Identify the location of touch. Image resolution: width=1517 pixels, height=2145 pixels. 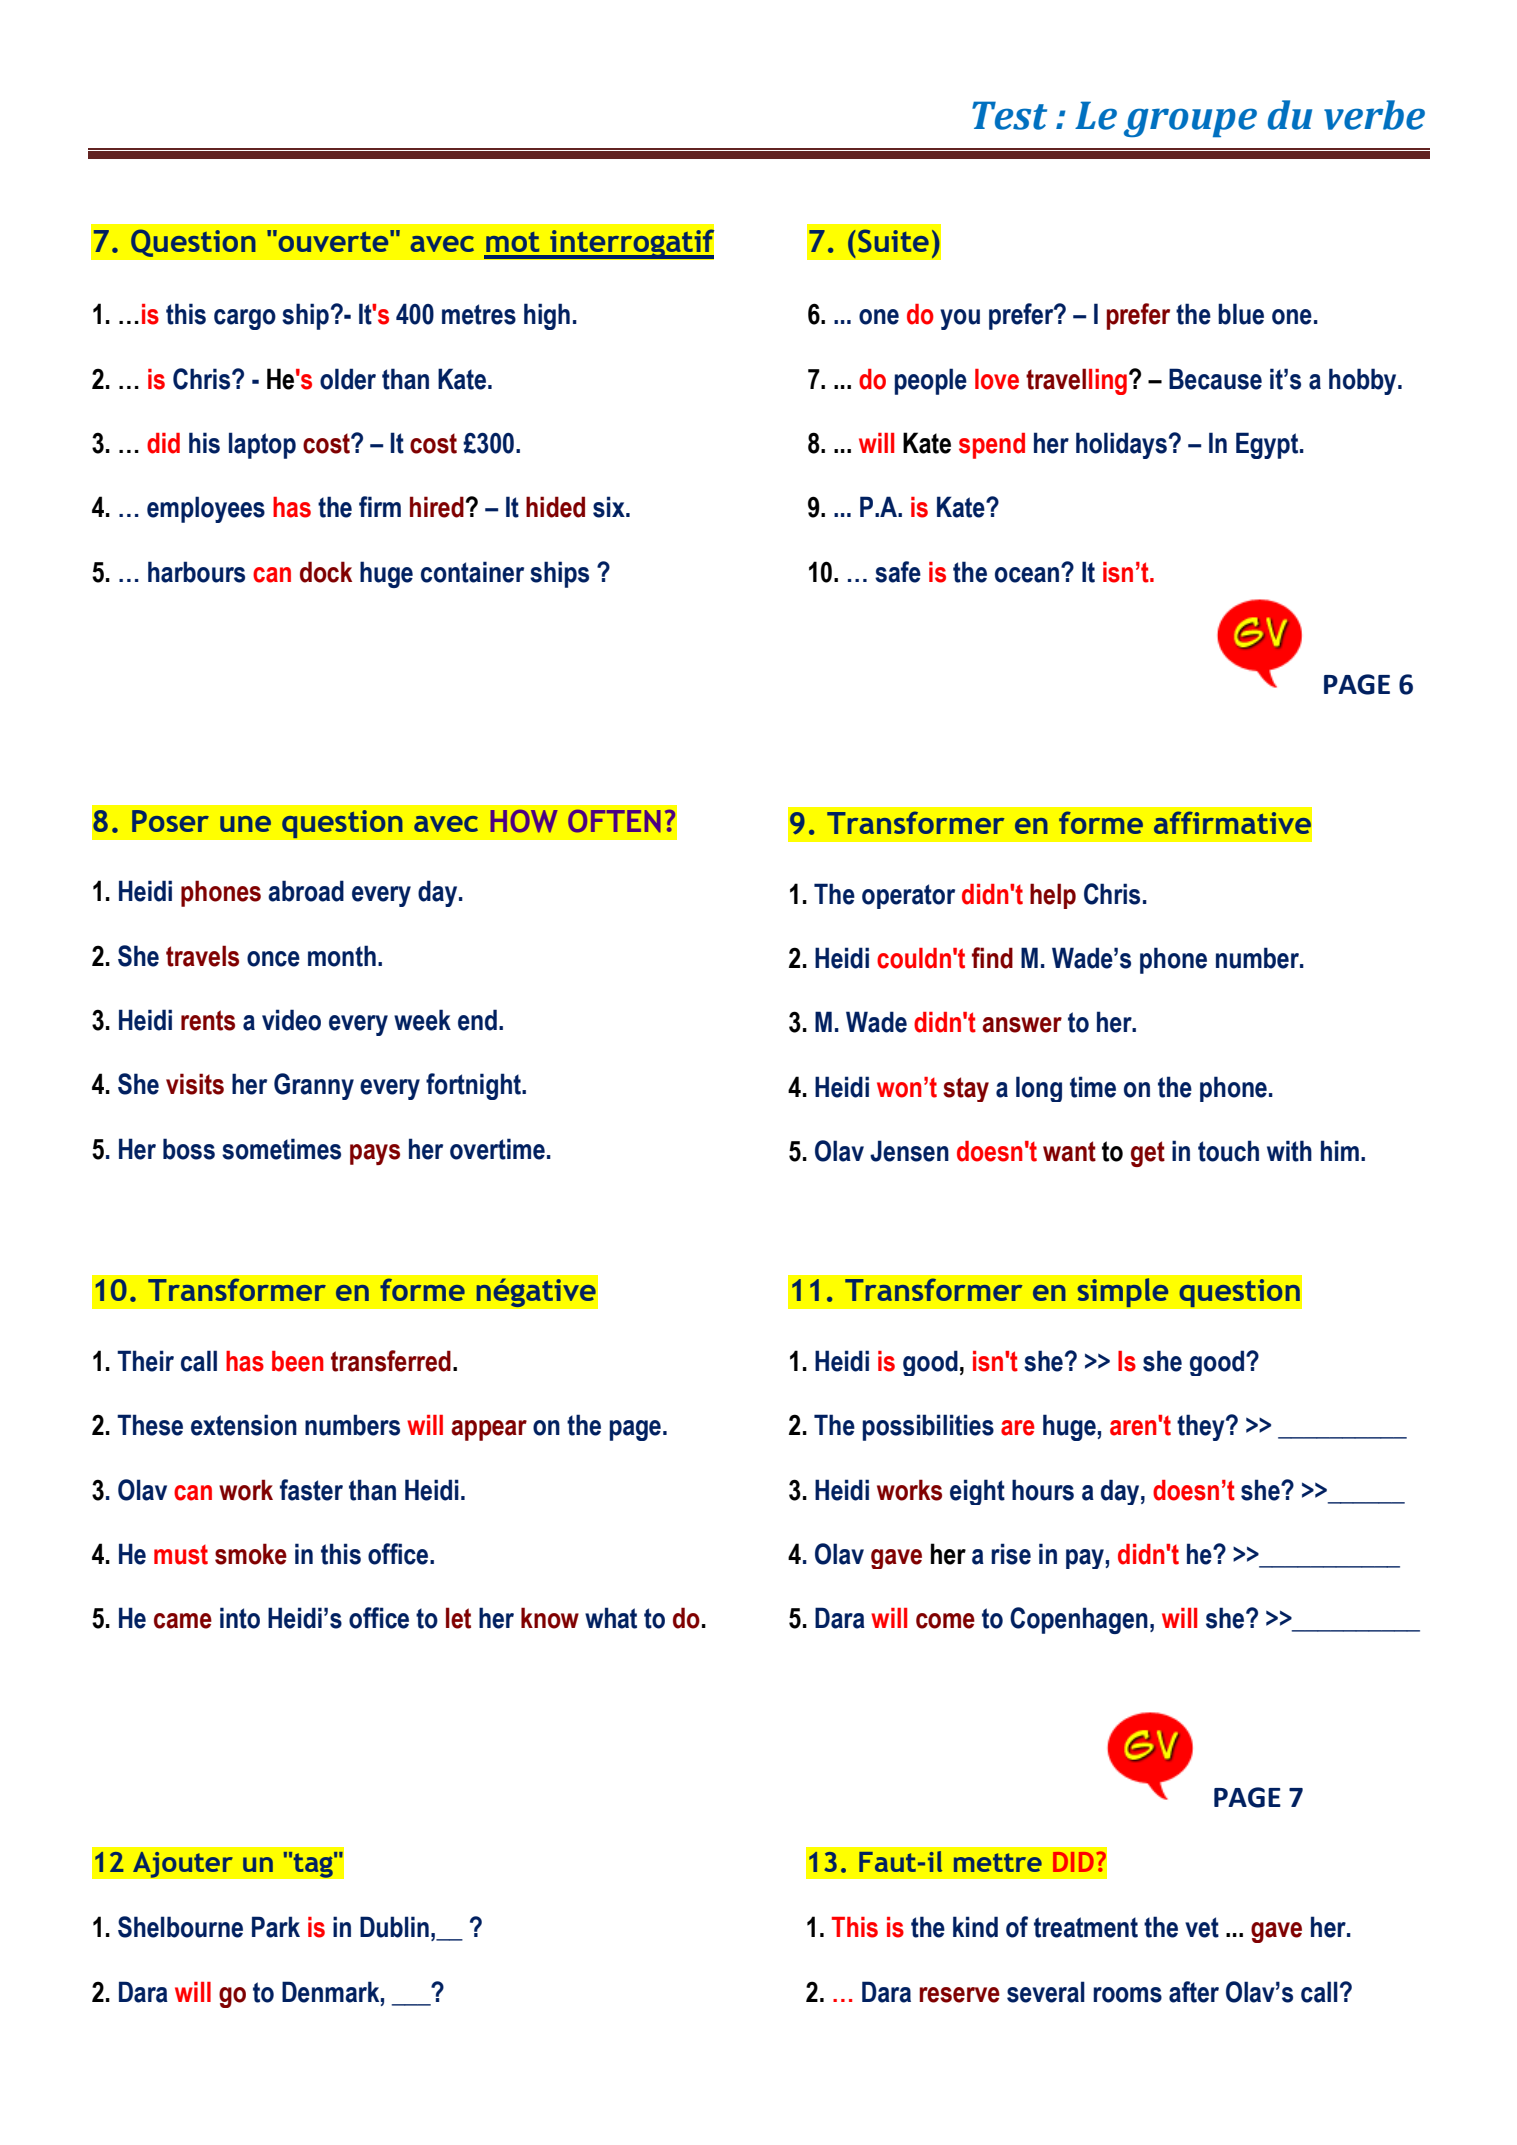
(1228, 1151).
